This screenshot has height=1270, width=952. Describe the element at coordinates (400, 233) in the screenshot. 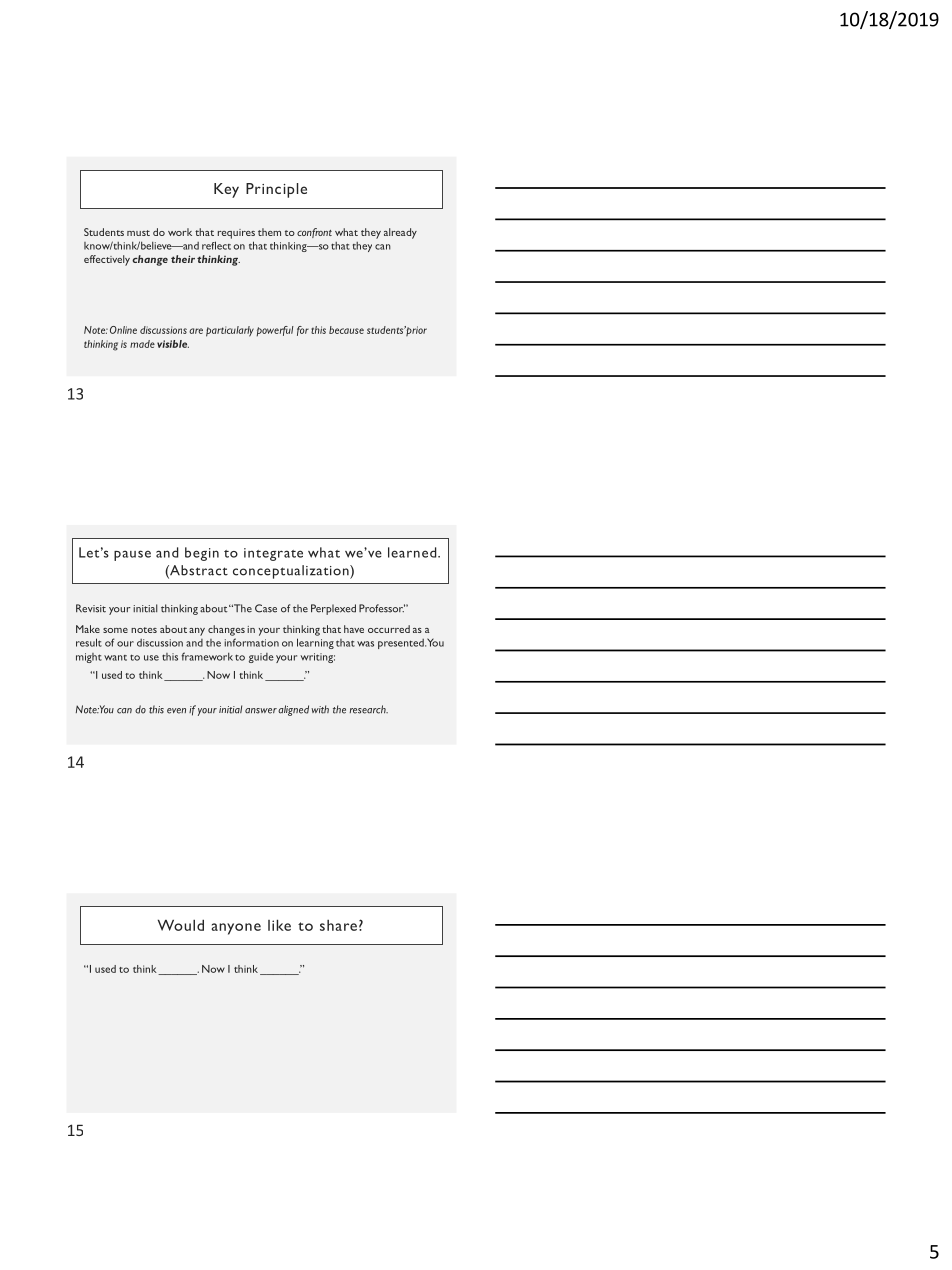

I see `already` at that location.
